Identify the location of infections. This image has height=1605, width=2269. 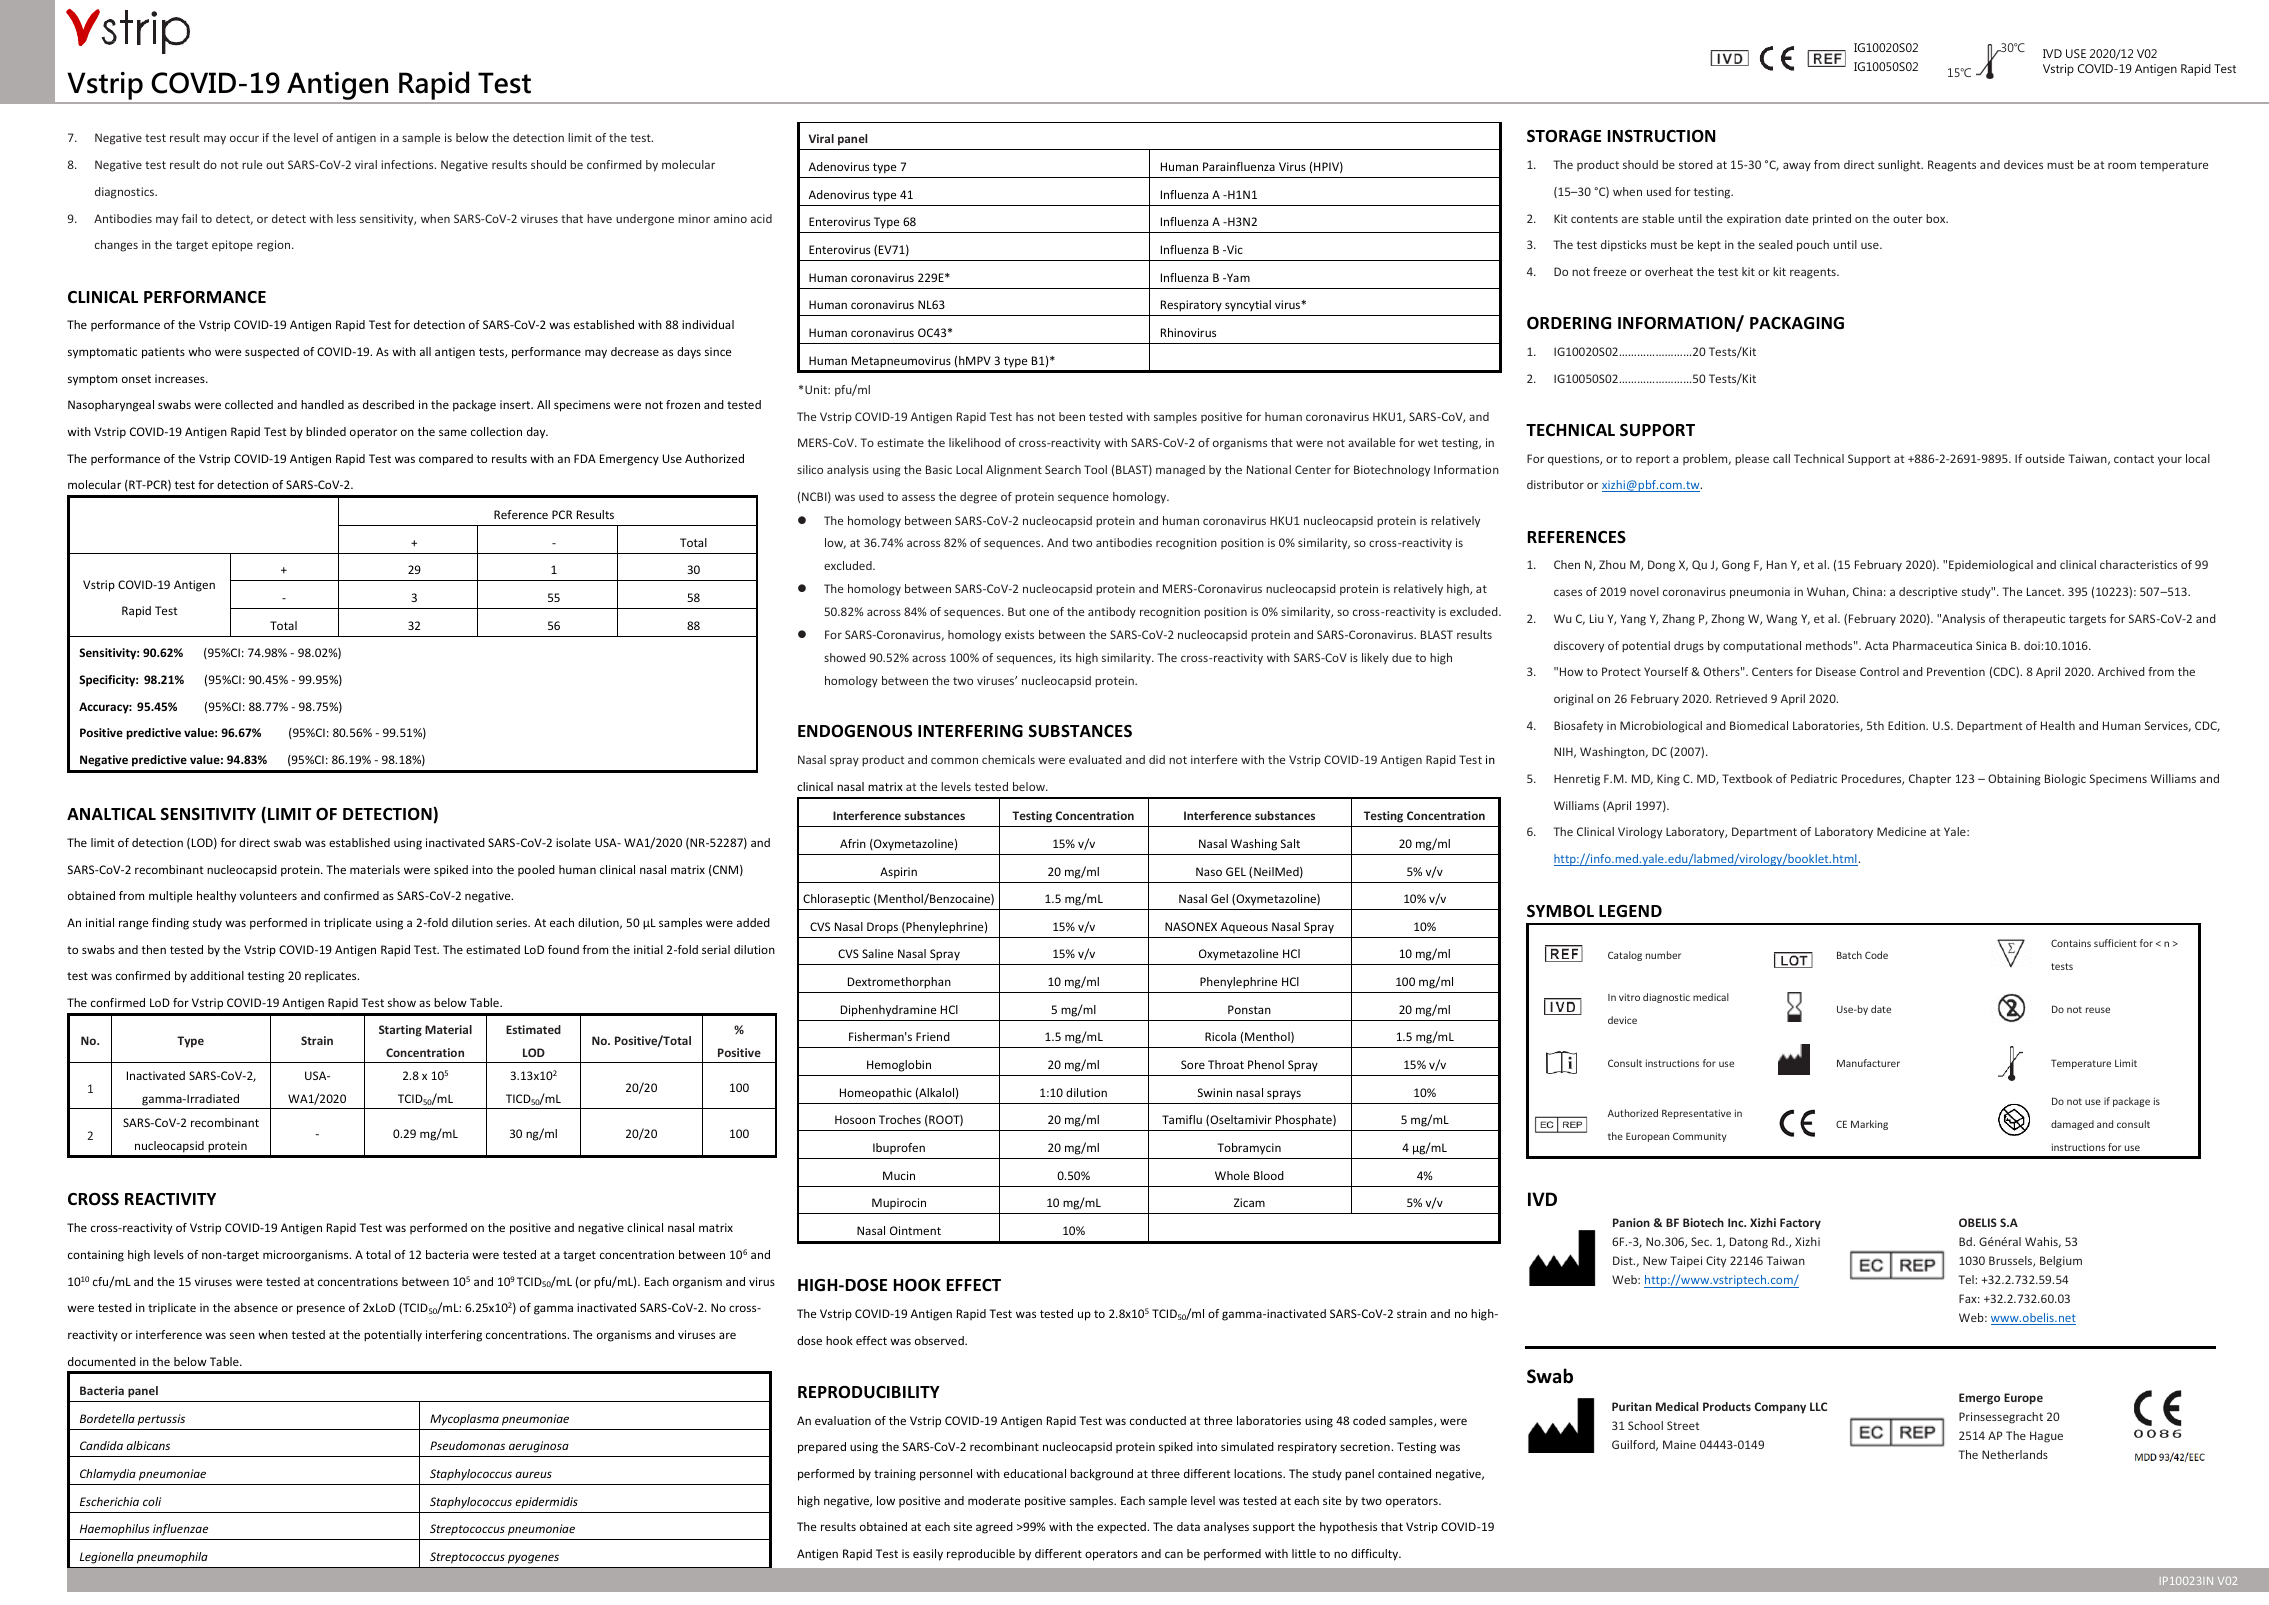
(408, 164).
